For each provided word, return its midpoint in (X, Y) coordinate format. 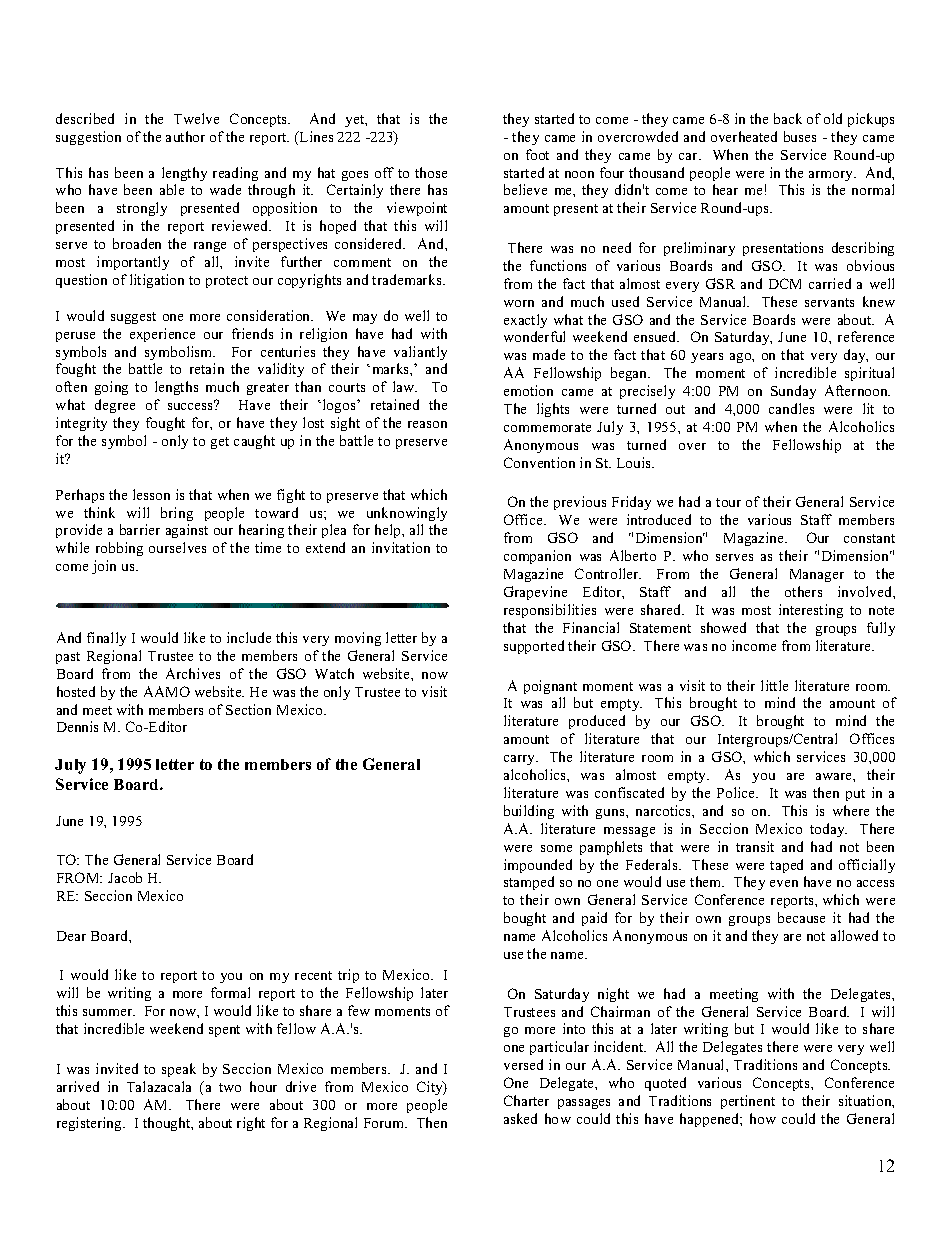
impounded (538, 866)
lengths (176, 388)
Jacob (125, 877)
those (431, 172)
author (185, 136)
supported (534, 647)
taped (786, 866)
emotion (528, 390)
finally (106, 639)
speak (179, 1070)
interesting (811, 611)
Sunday (793, 392)
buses (800, 136)
